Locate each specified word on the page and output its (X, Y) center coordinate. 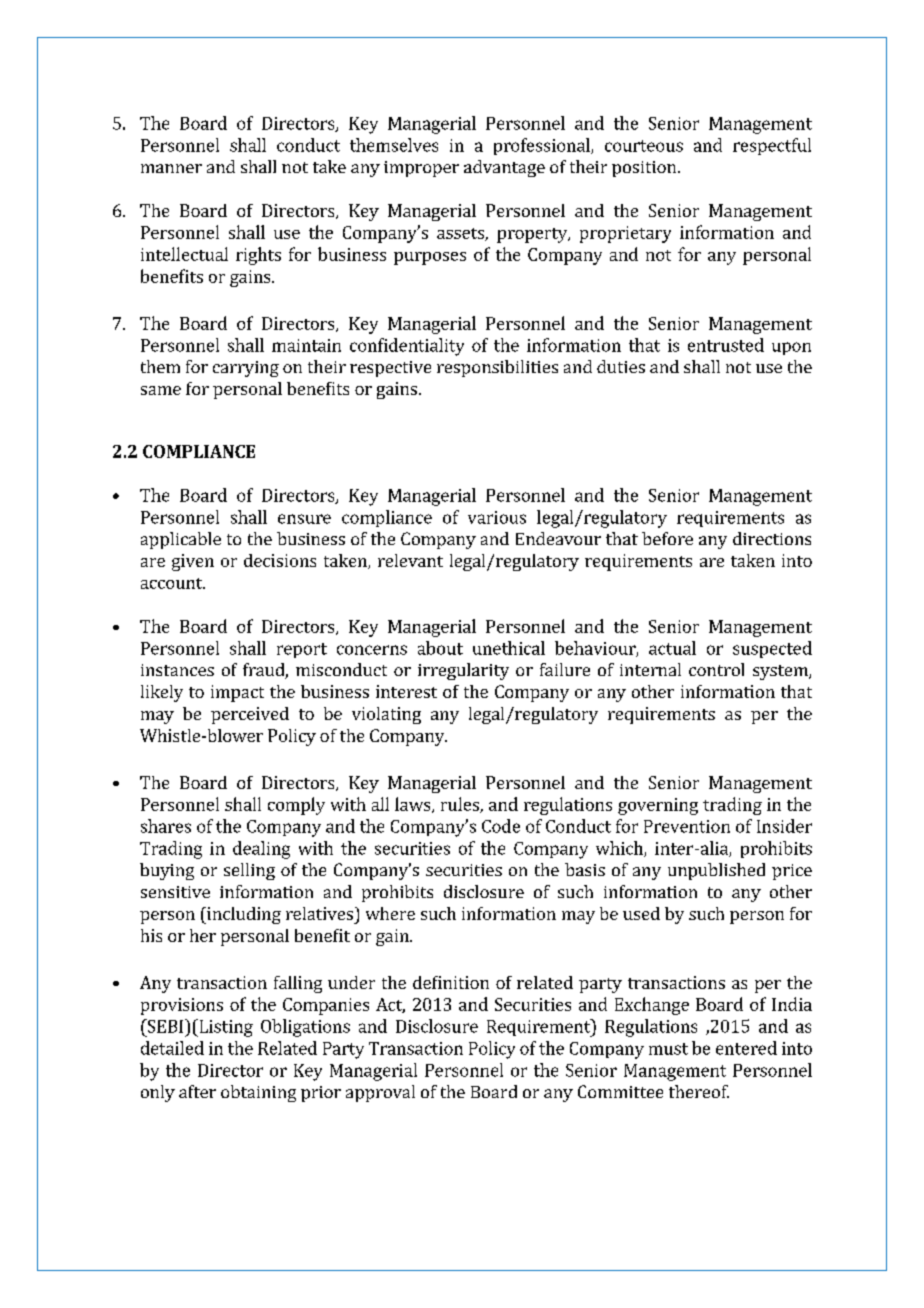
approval (380, 1093)
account (173, 583)
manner (171, 168)
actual (672, 648)
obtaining (258, 1093)
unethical (509, 648)
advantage (504, 168)
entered (746, 1048)
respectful (772, 146)
